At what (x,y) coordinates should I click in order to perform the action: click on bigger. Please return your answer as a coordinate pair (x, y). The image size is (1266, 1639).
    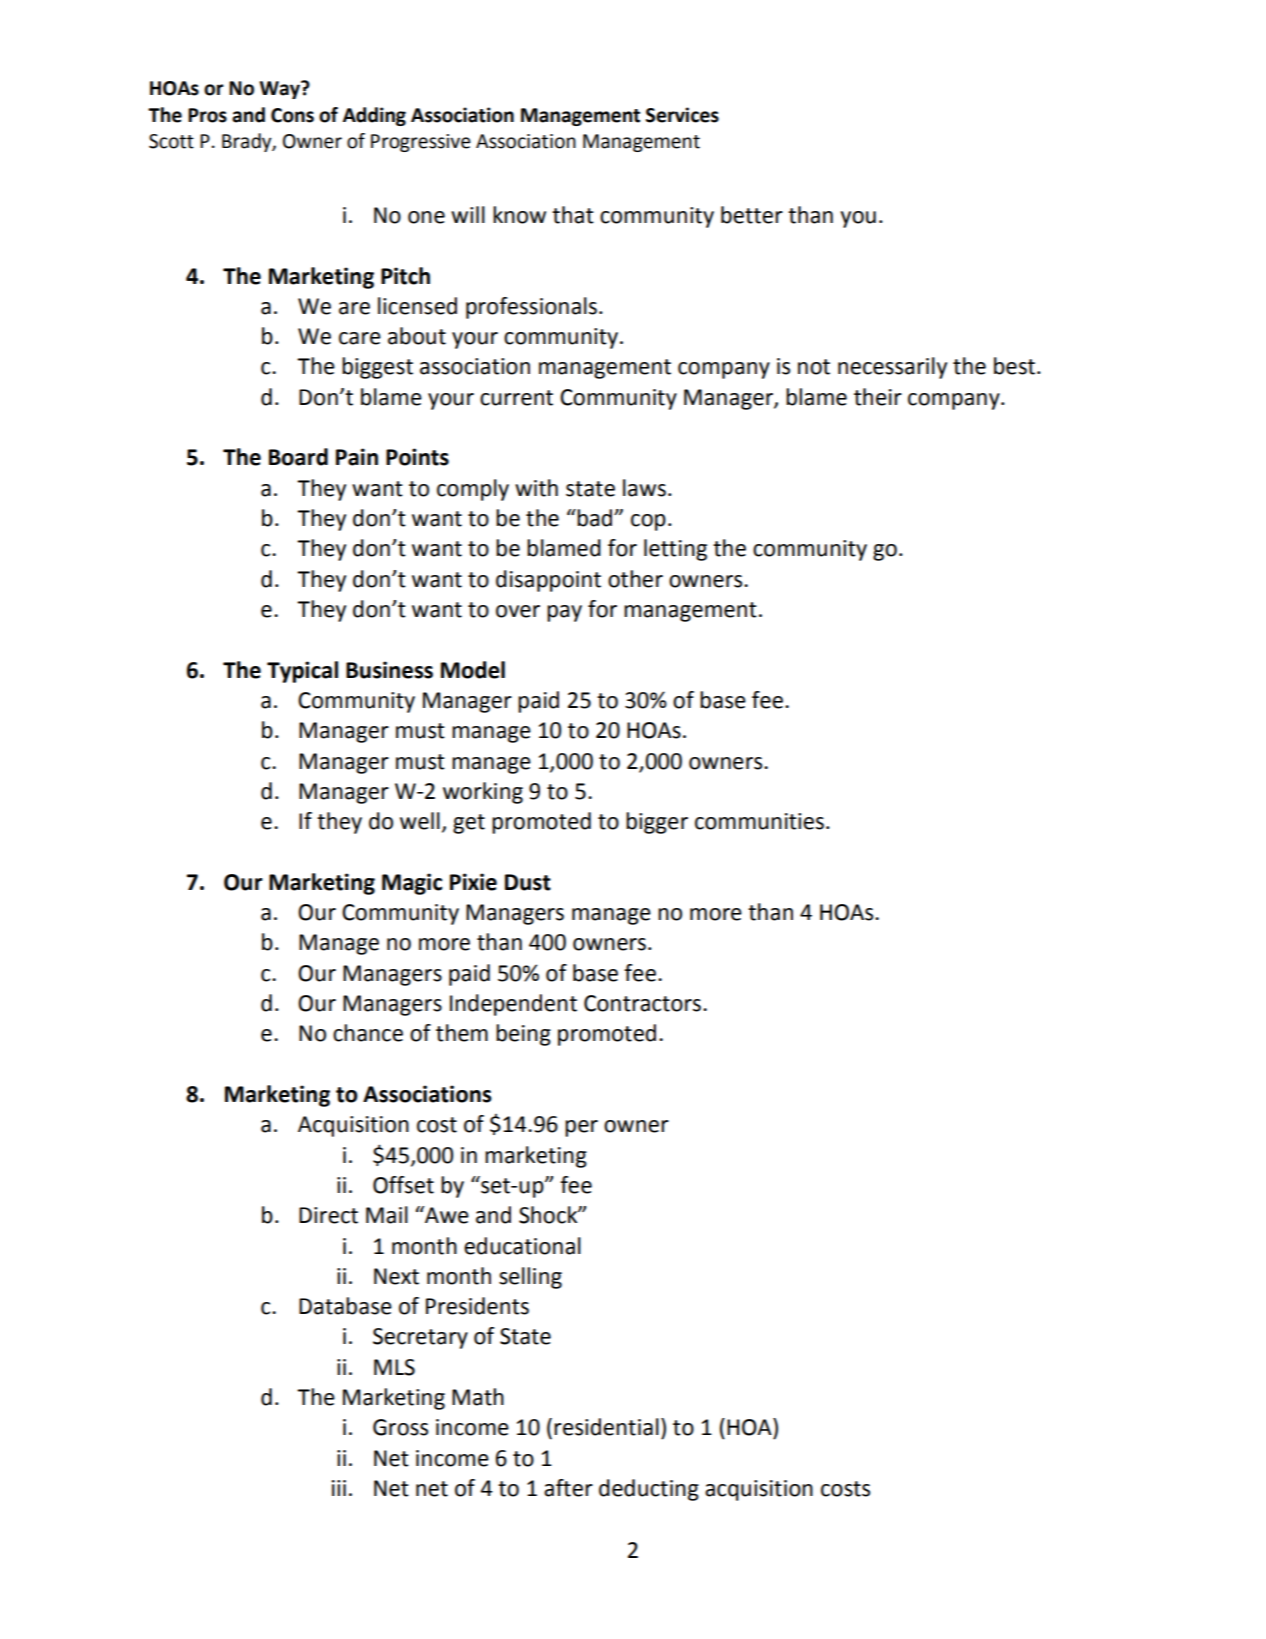
    Looking at the image, I should click on (657, 823).
